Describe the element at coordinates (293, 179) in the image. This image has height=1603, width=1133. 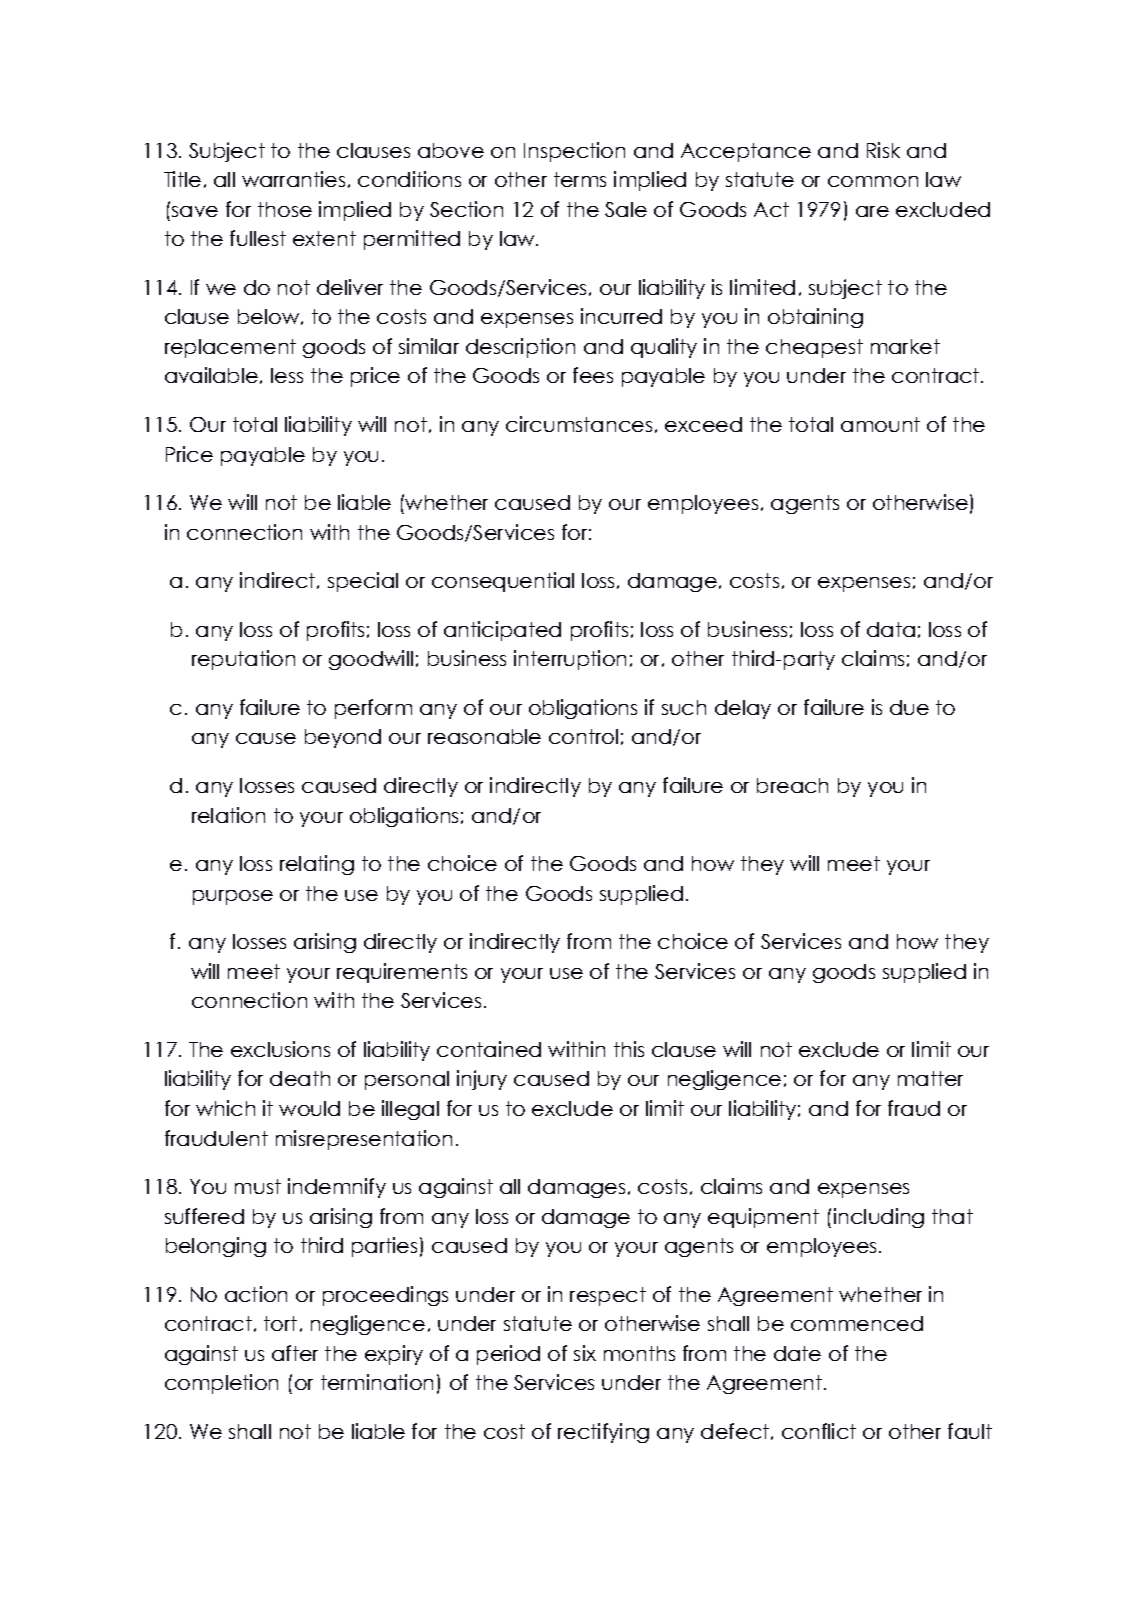
I see `warranties` at that location.
